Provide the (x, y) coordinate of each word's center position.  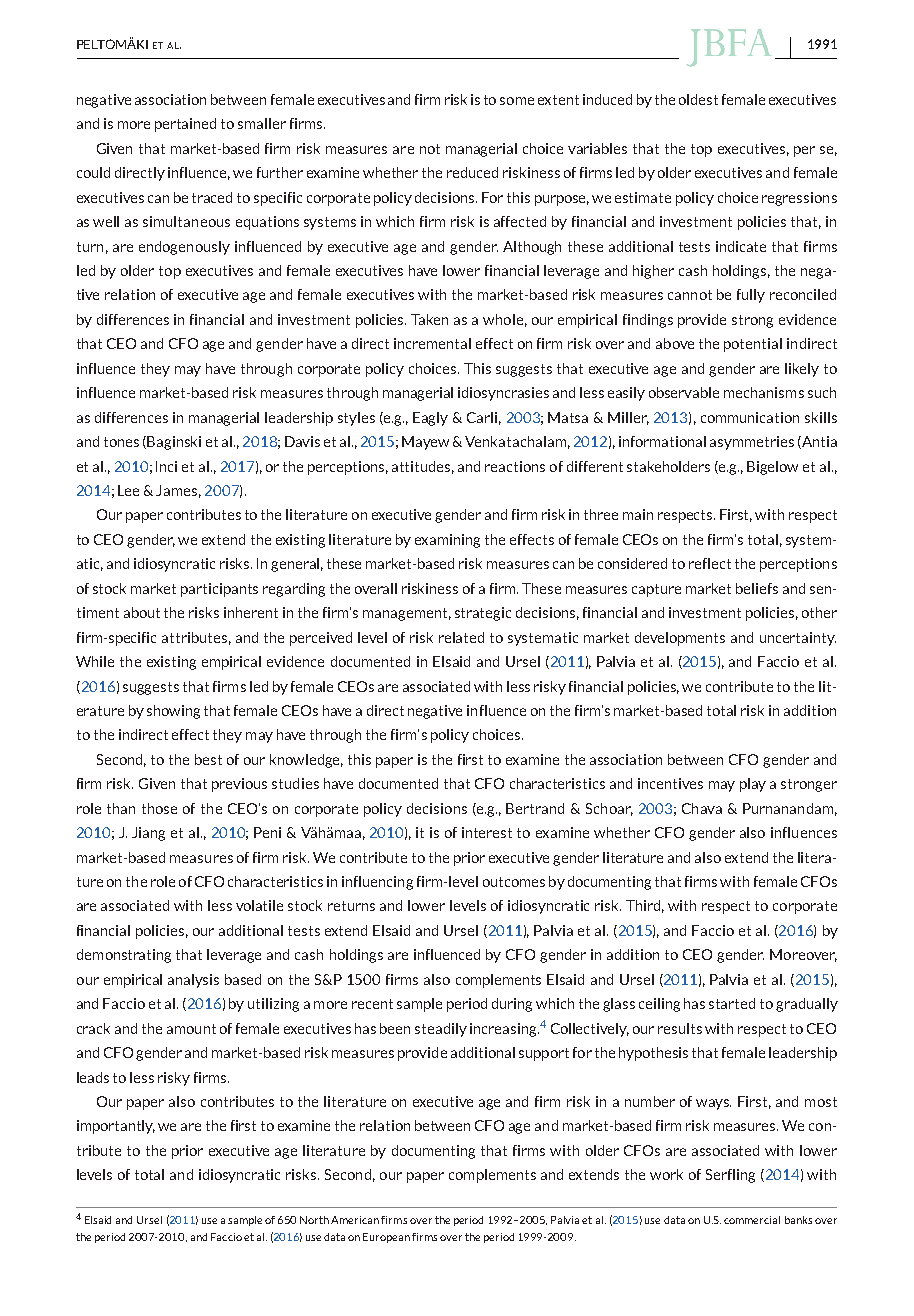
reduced (472, 172)
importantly (116, 1127)
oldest (698, 99)
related (461, 637)
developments (680, 639)
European (386, 1238)
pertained (185, 125)
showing (173, 712)
